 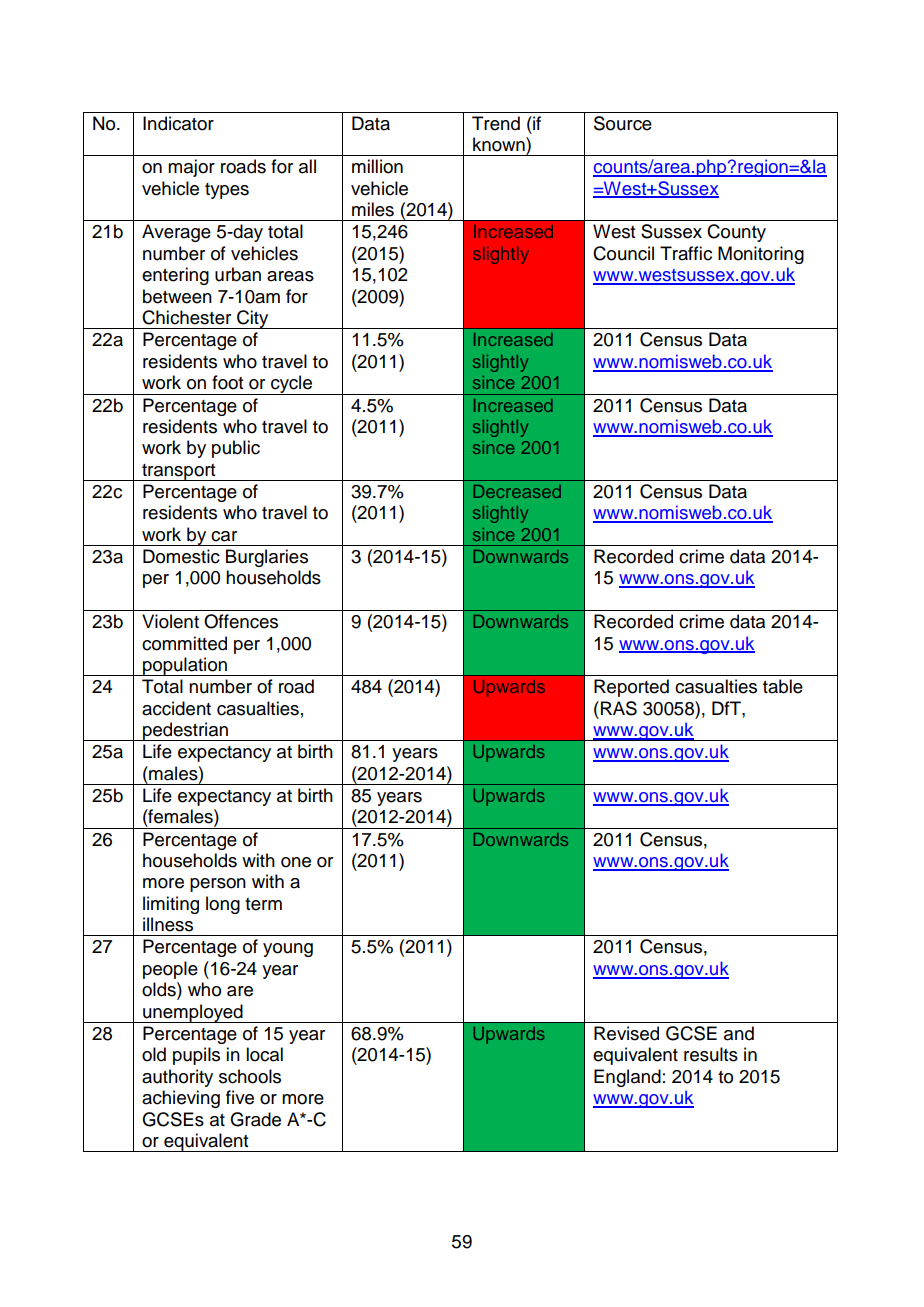 I want to click on England, so click(x=627, y=1078).
